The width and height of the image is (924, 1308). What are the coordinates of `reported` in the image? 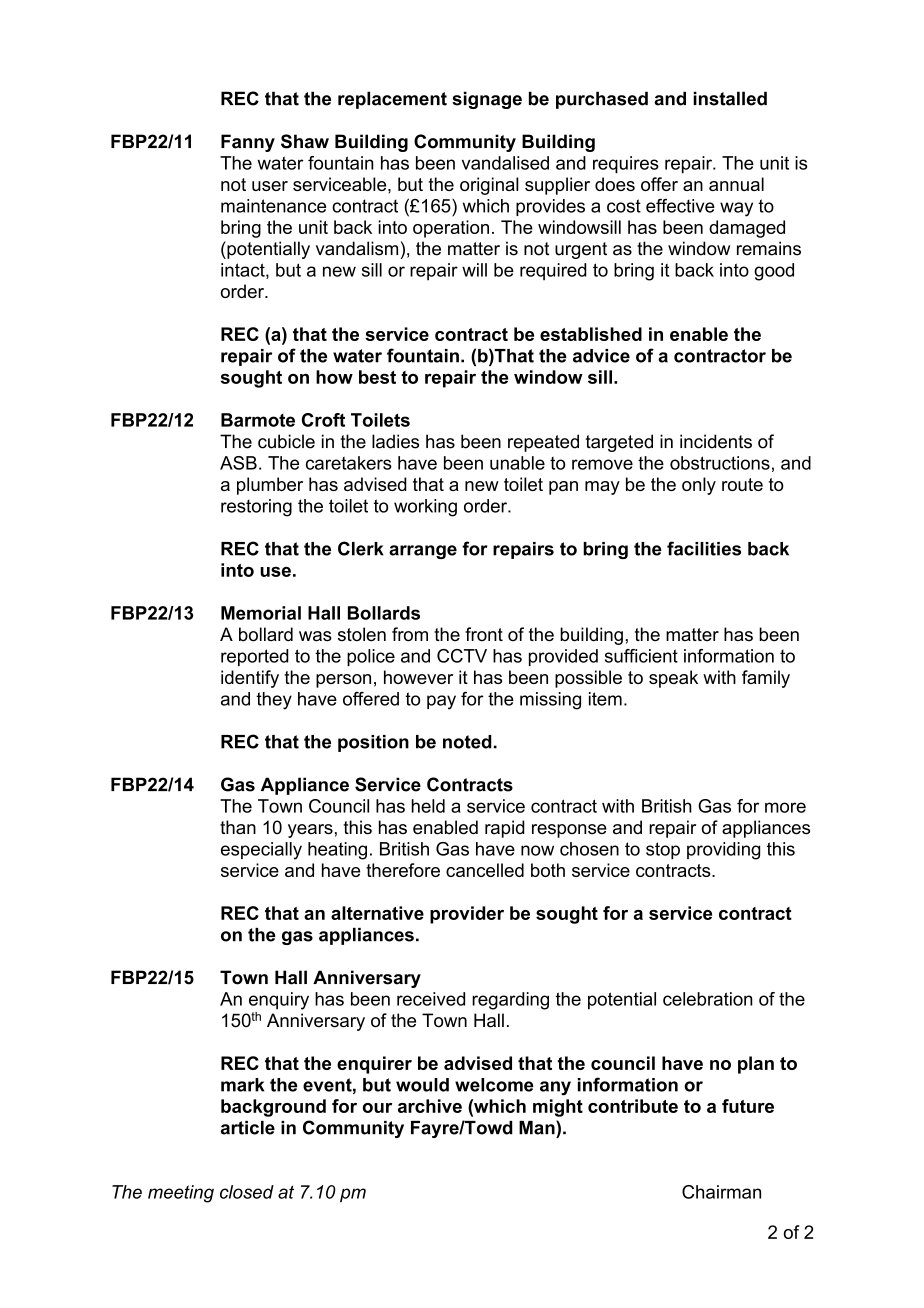 It's located at (255, 657).
